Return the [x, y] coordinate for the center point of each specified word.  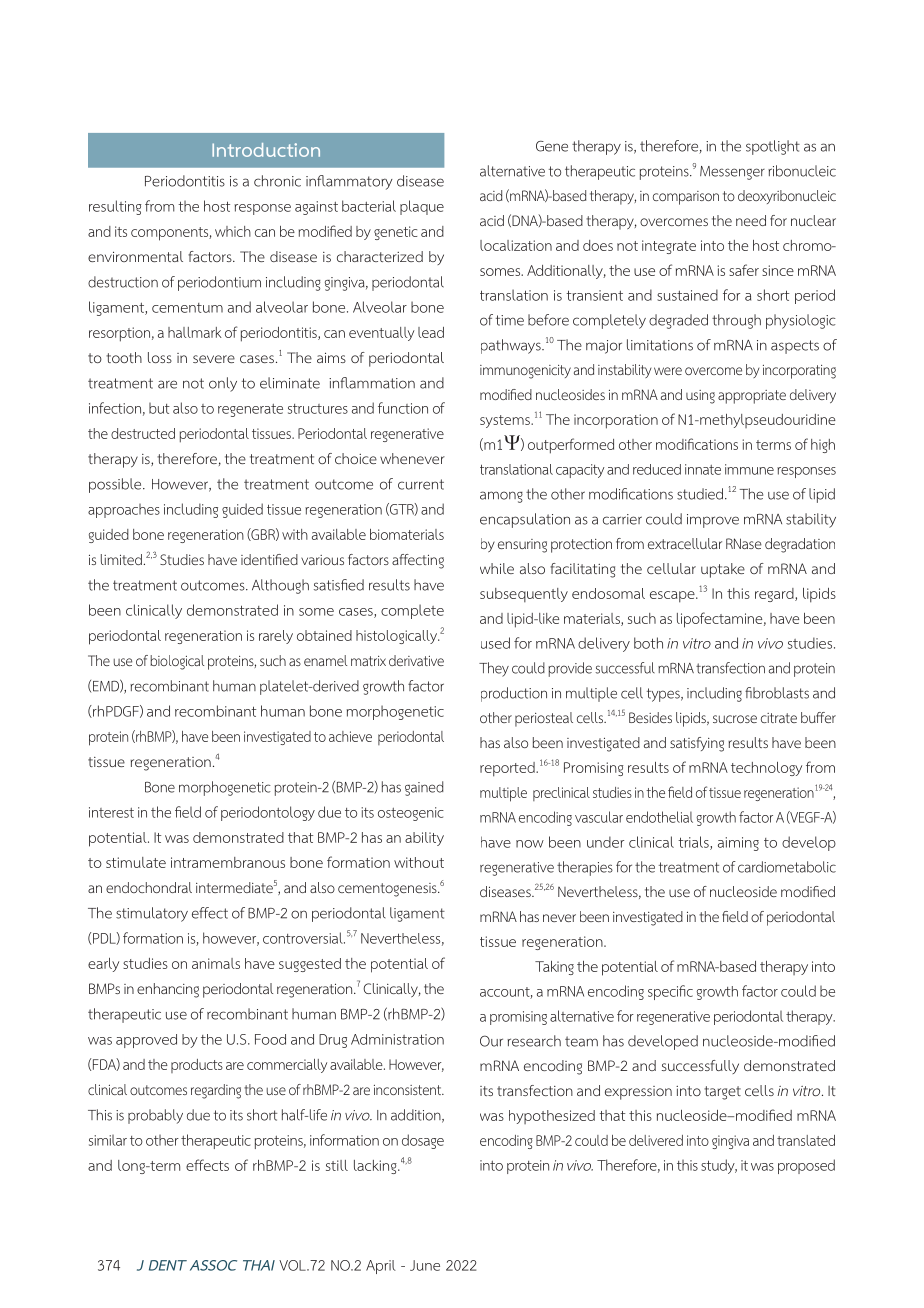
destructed [143, 433]
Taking [554, 968]
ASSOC [213, 1265]
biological [177, 662]
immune [749, 469]
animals [216, 963]
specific [670, 992]
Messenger [732, 173]
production [514, 694]
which [233, 231]
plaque [422, 207]
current [421, 484]
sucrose [735, 719]
